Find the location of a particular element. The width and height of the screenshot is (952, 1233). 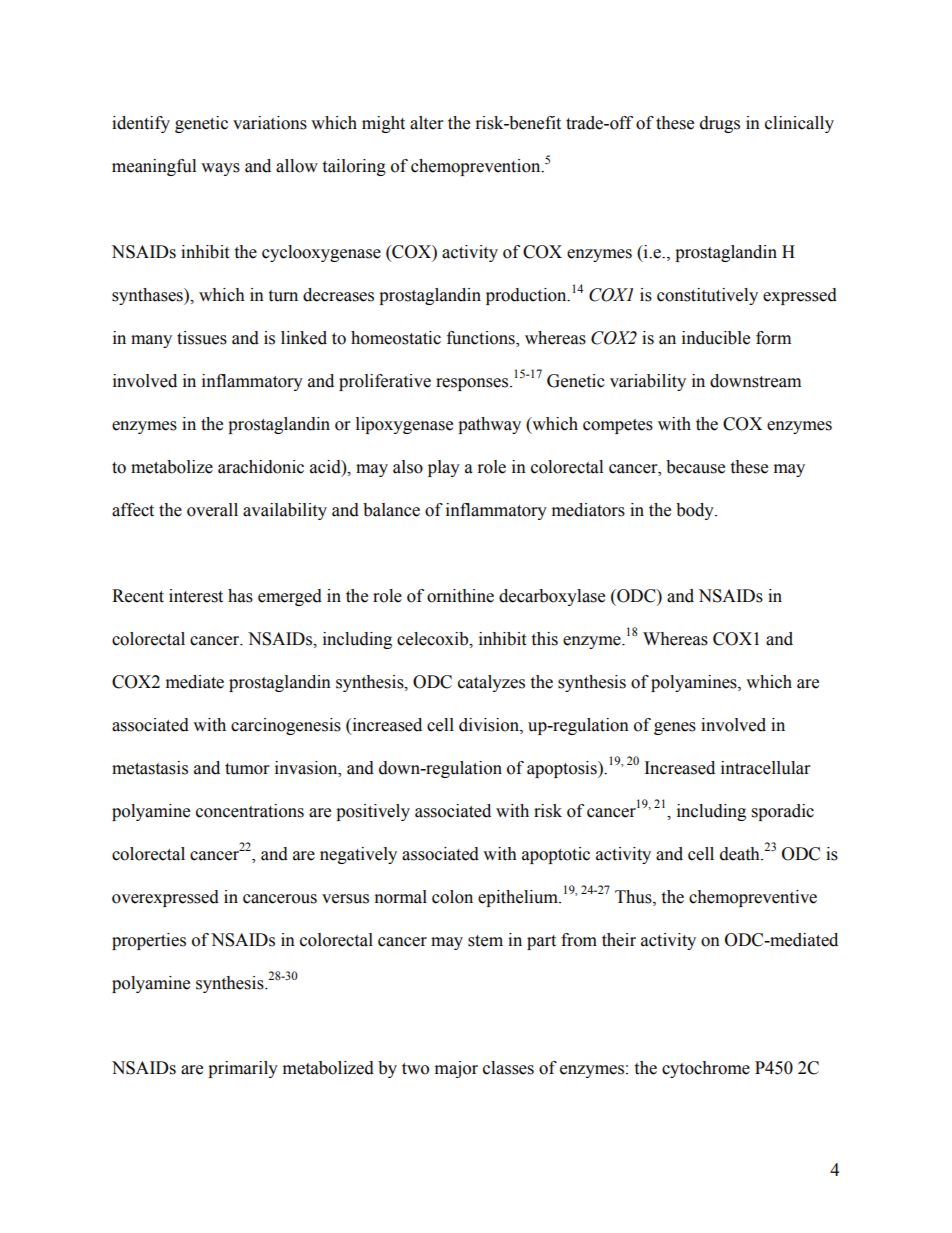

tumor is located at coordinates (247, 769).
